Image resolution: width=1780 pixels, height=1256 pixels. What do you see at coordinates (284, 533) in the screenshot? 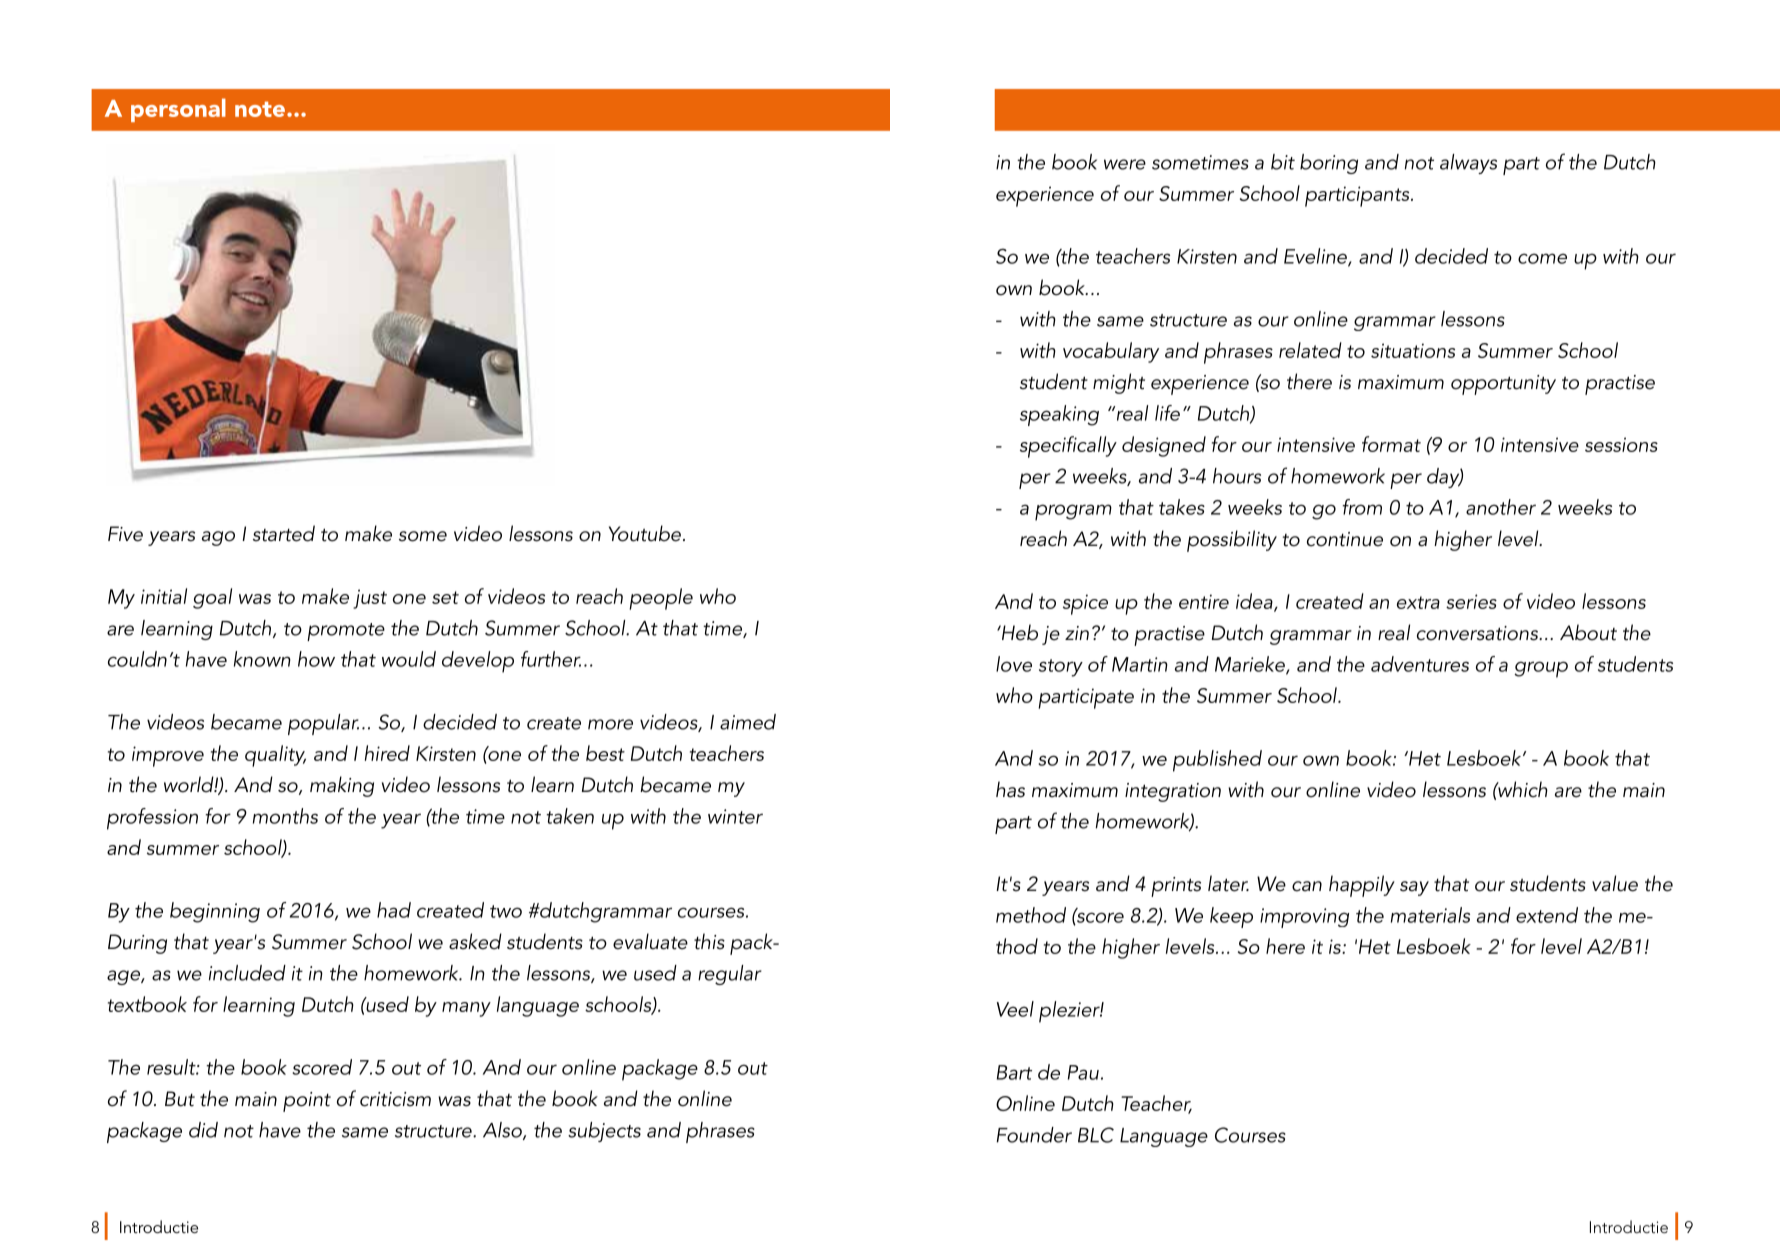
I see `started` at bounding box center [284, 533].
